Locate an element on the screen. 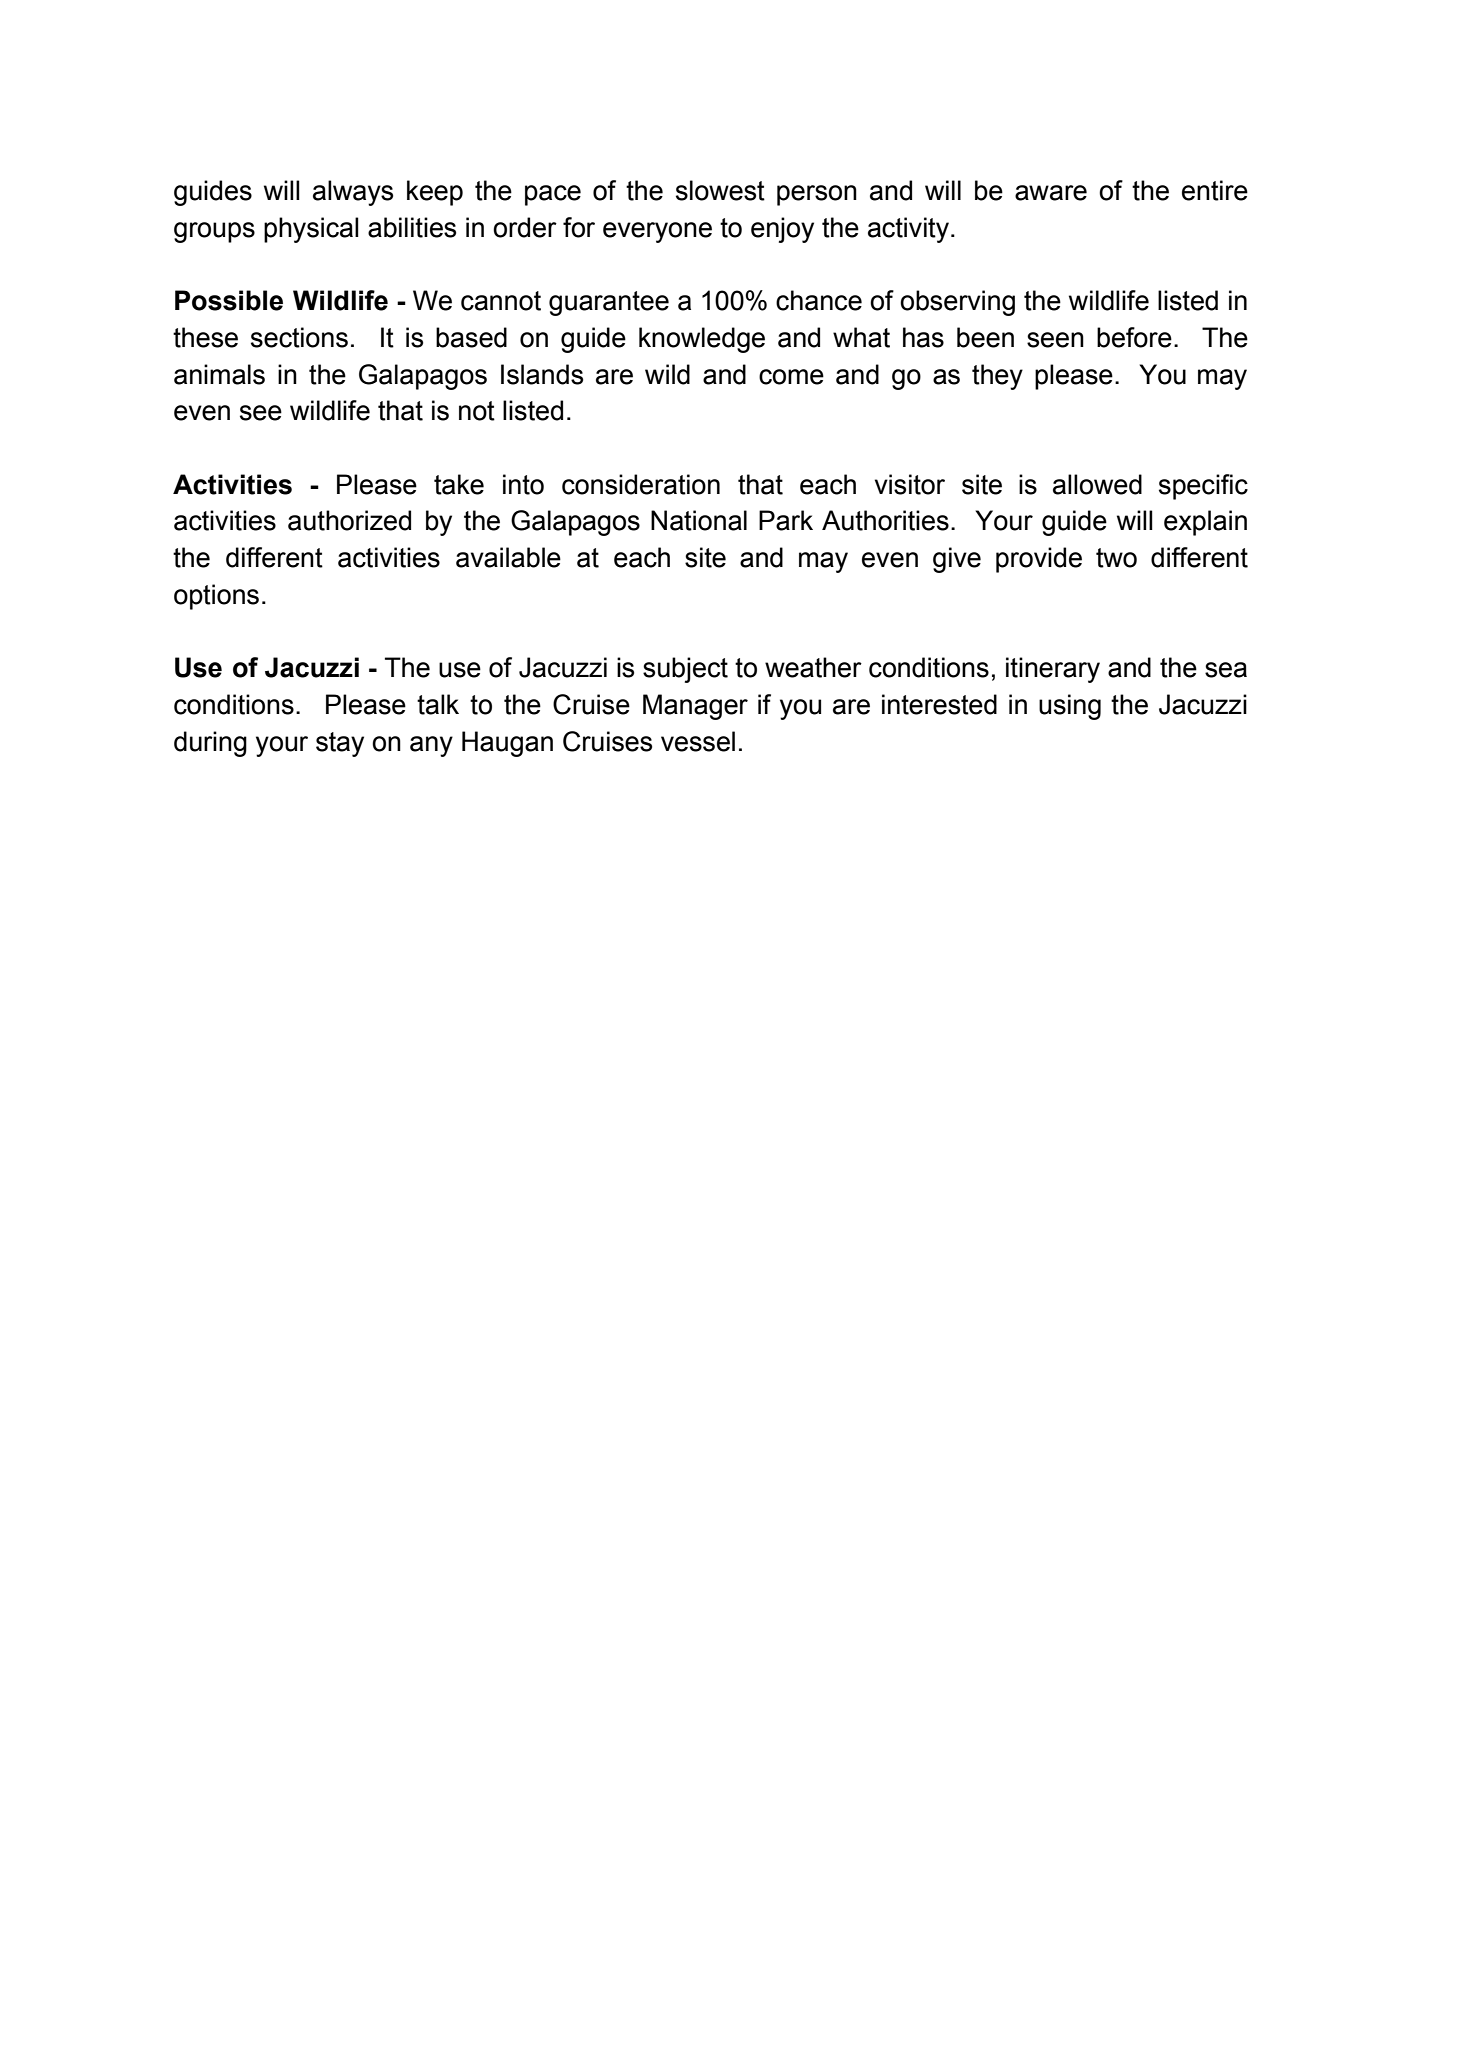 This screenshot has height=2061, width=1457. authorized is located at coordinates (349, 520).
